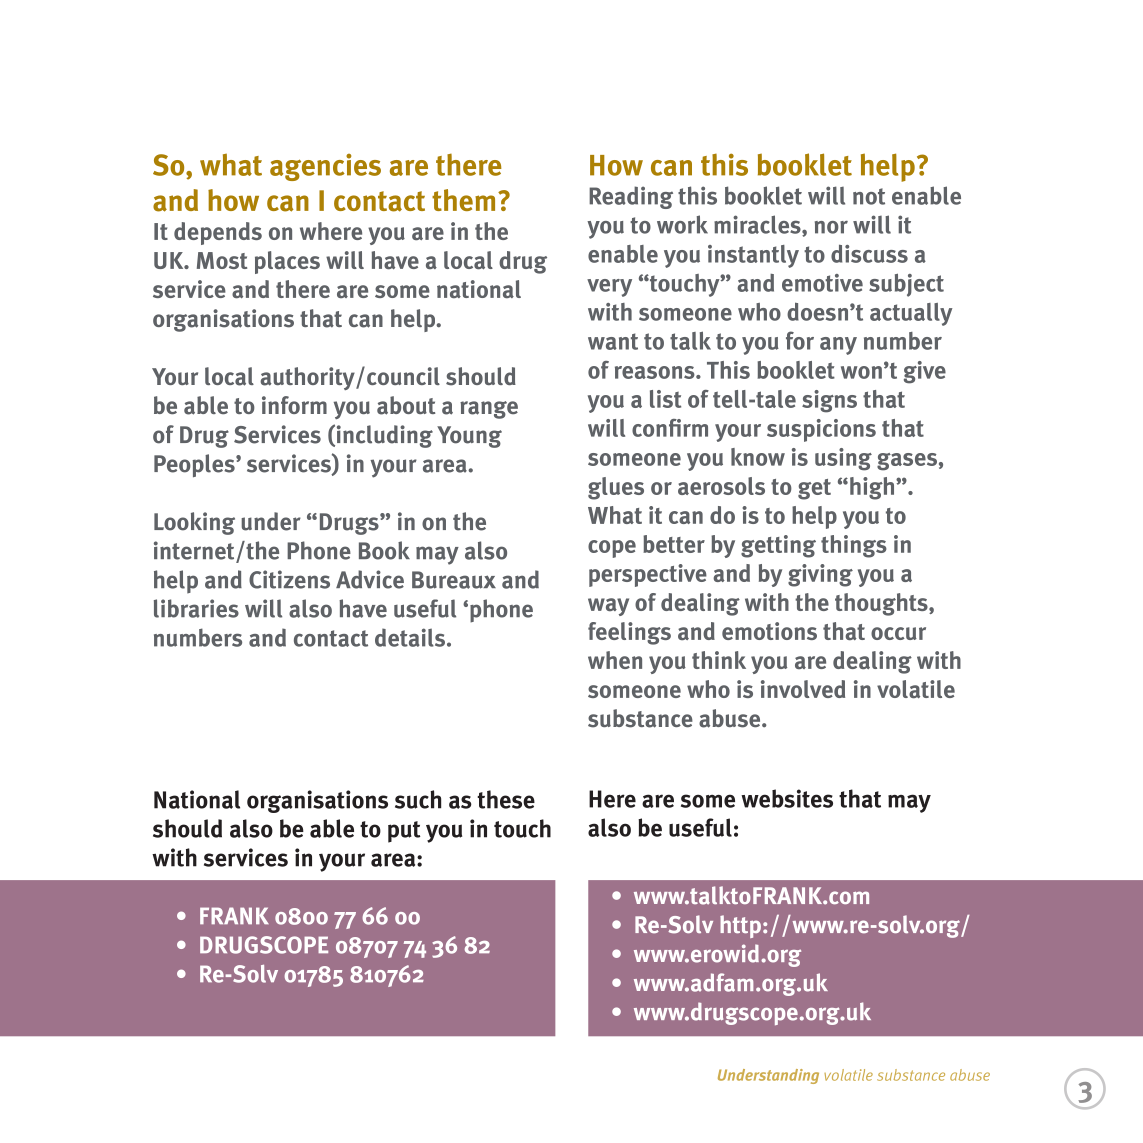  I want to click on occur, so click(898, 633).
